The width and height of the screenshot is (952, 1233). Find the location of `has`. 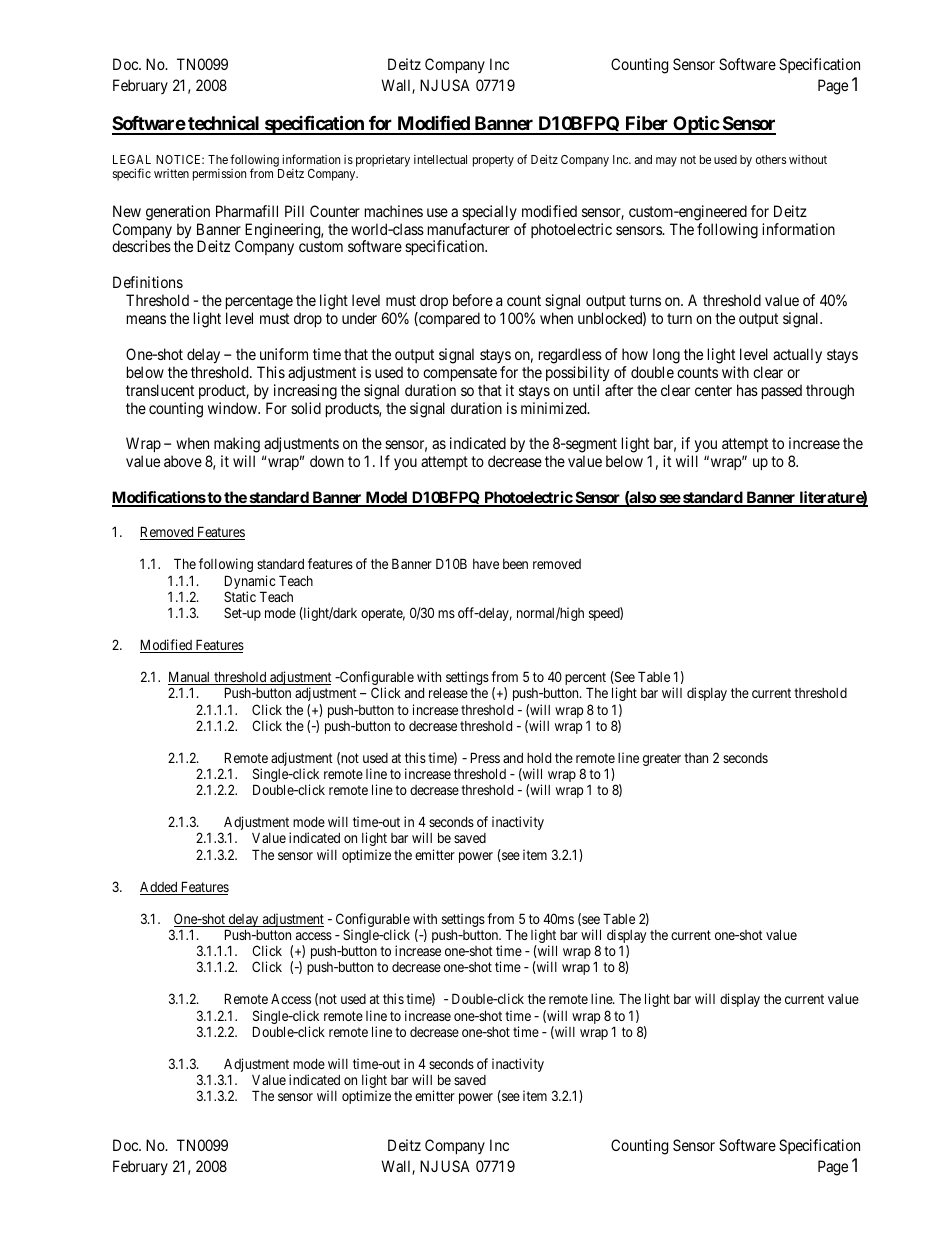

has is located at coordinates (747, 390).
